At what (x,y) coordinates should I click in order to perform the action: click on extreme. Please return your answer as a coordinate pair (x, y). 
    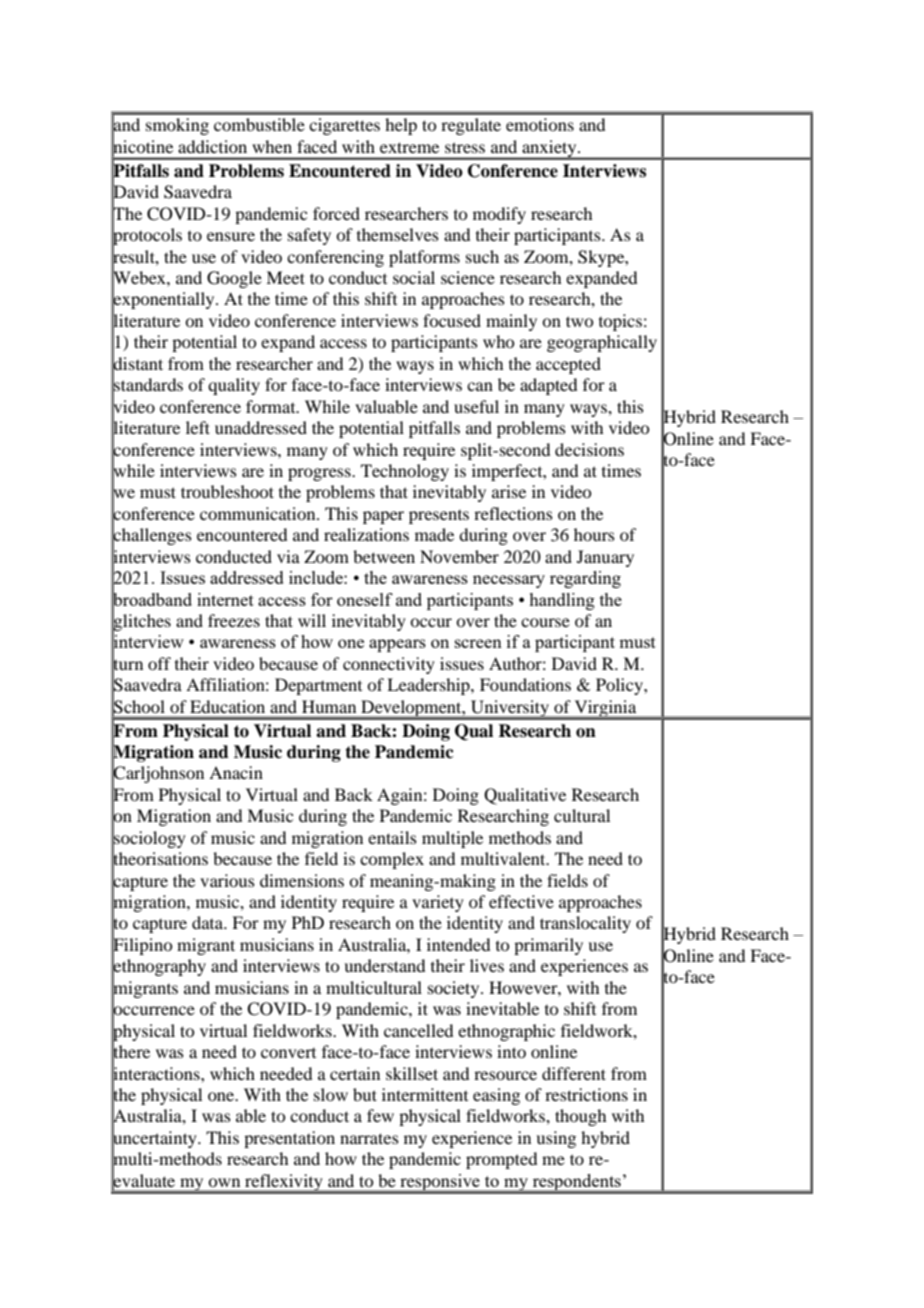
    Looking at the image, I should click on (409, 147).
